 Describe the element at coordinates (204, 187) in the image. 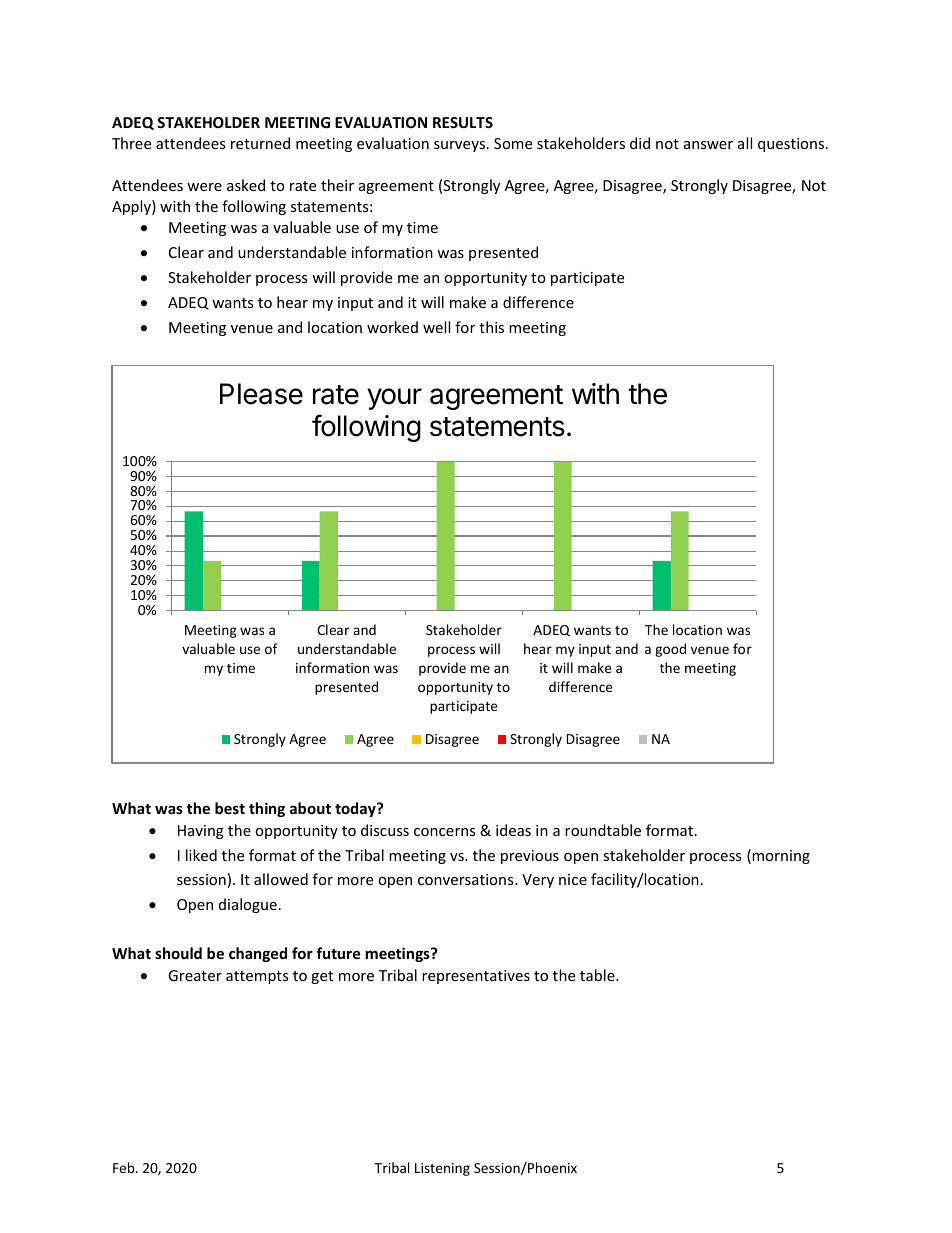

I see `were` at that location.
